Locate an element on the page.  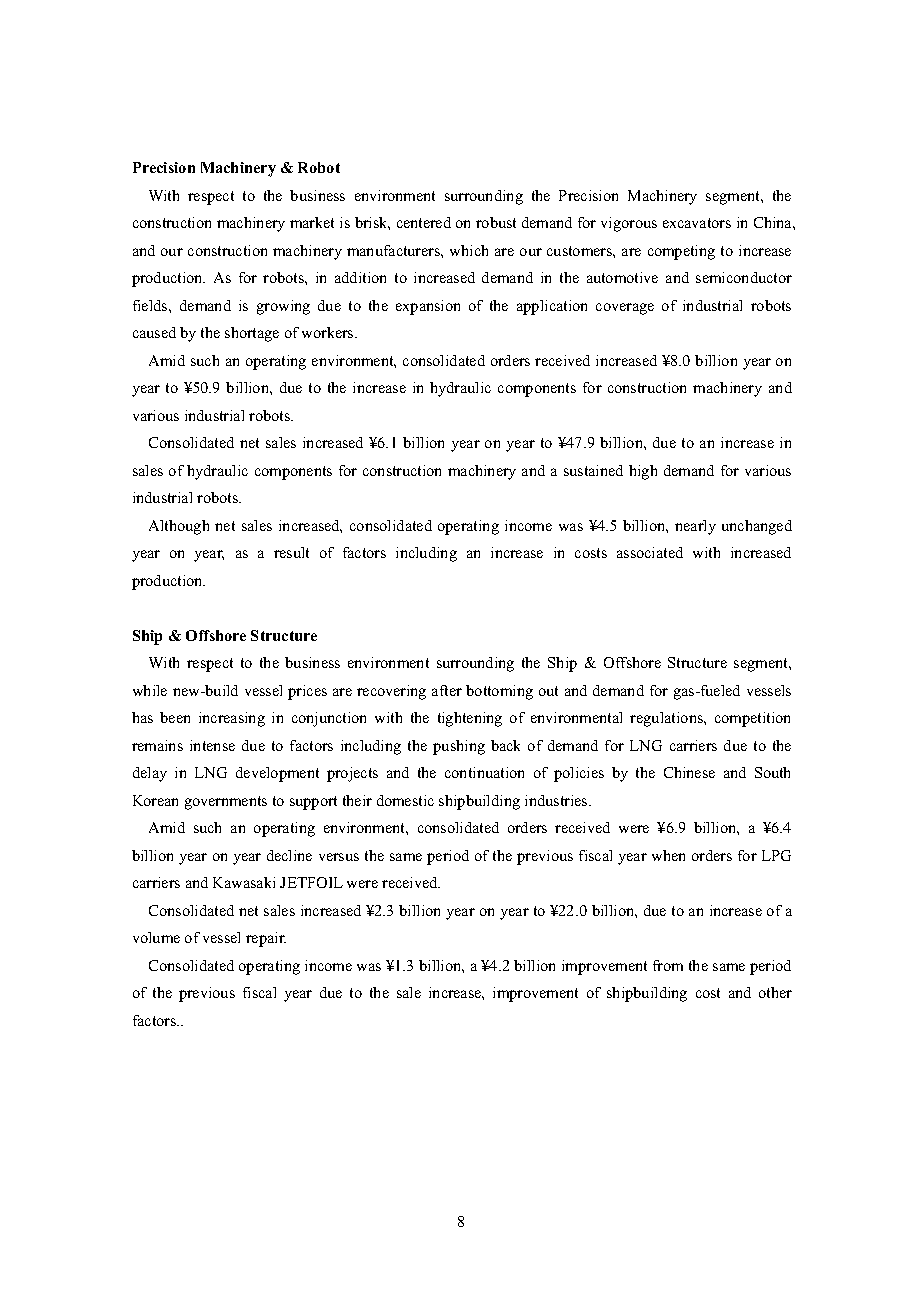
other is located at coordinates (775, 992).
